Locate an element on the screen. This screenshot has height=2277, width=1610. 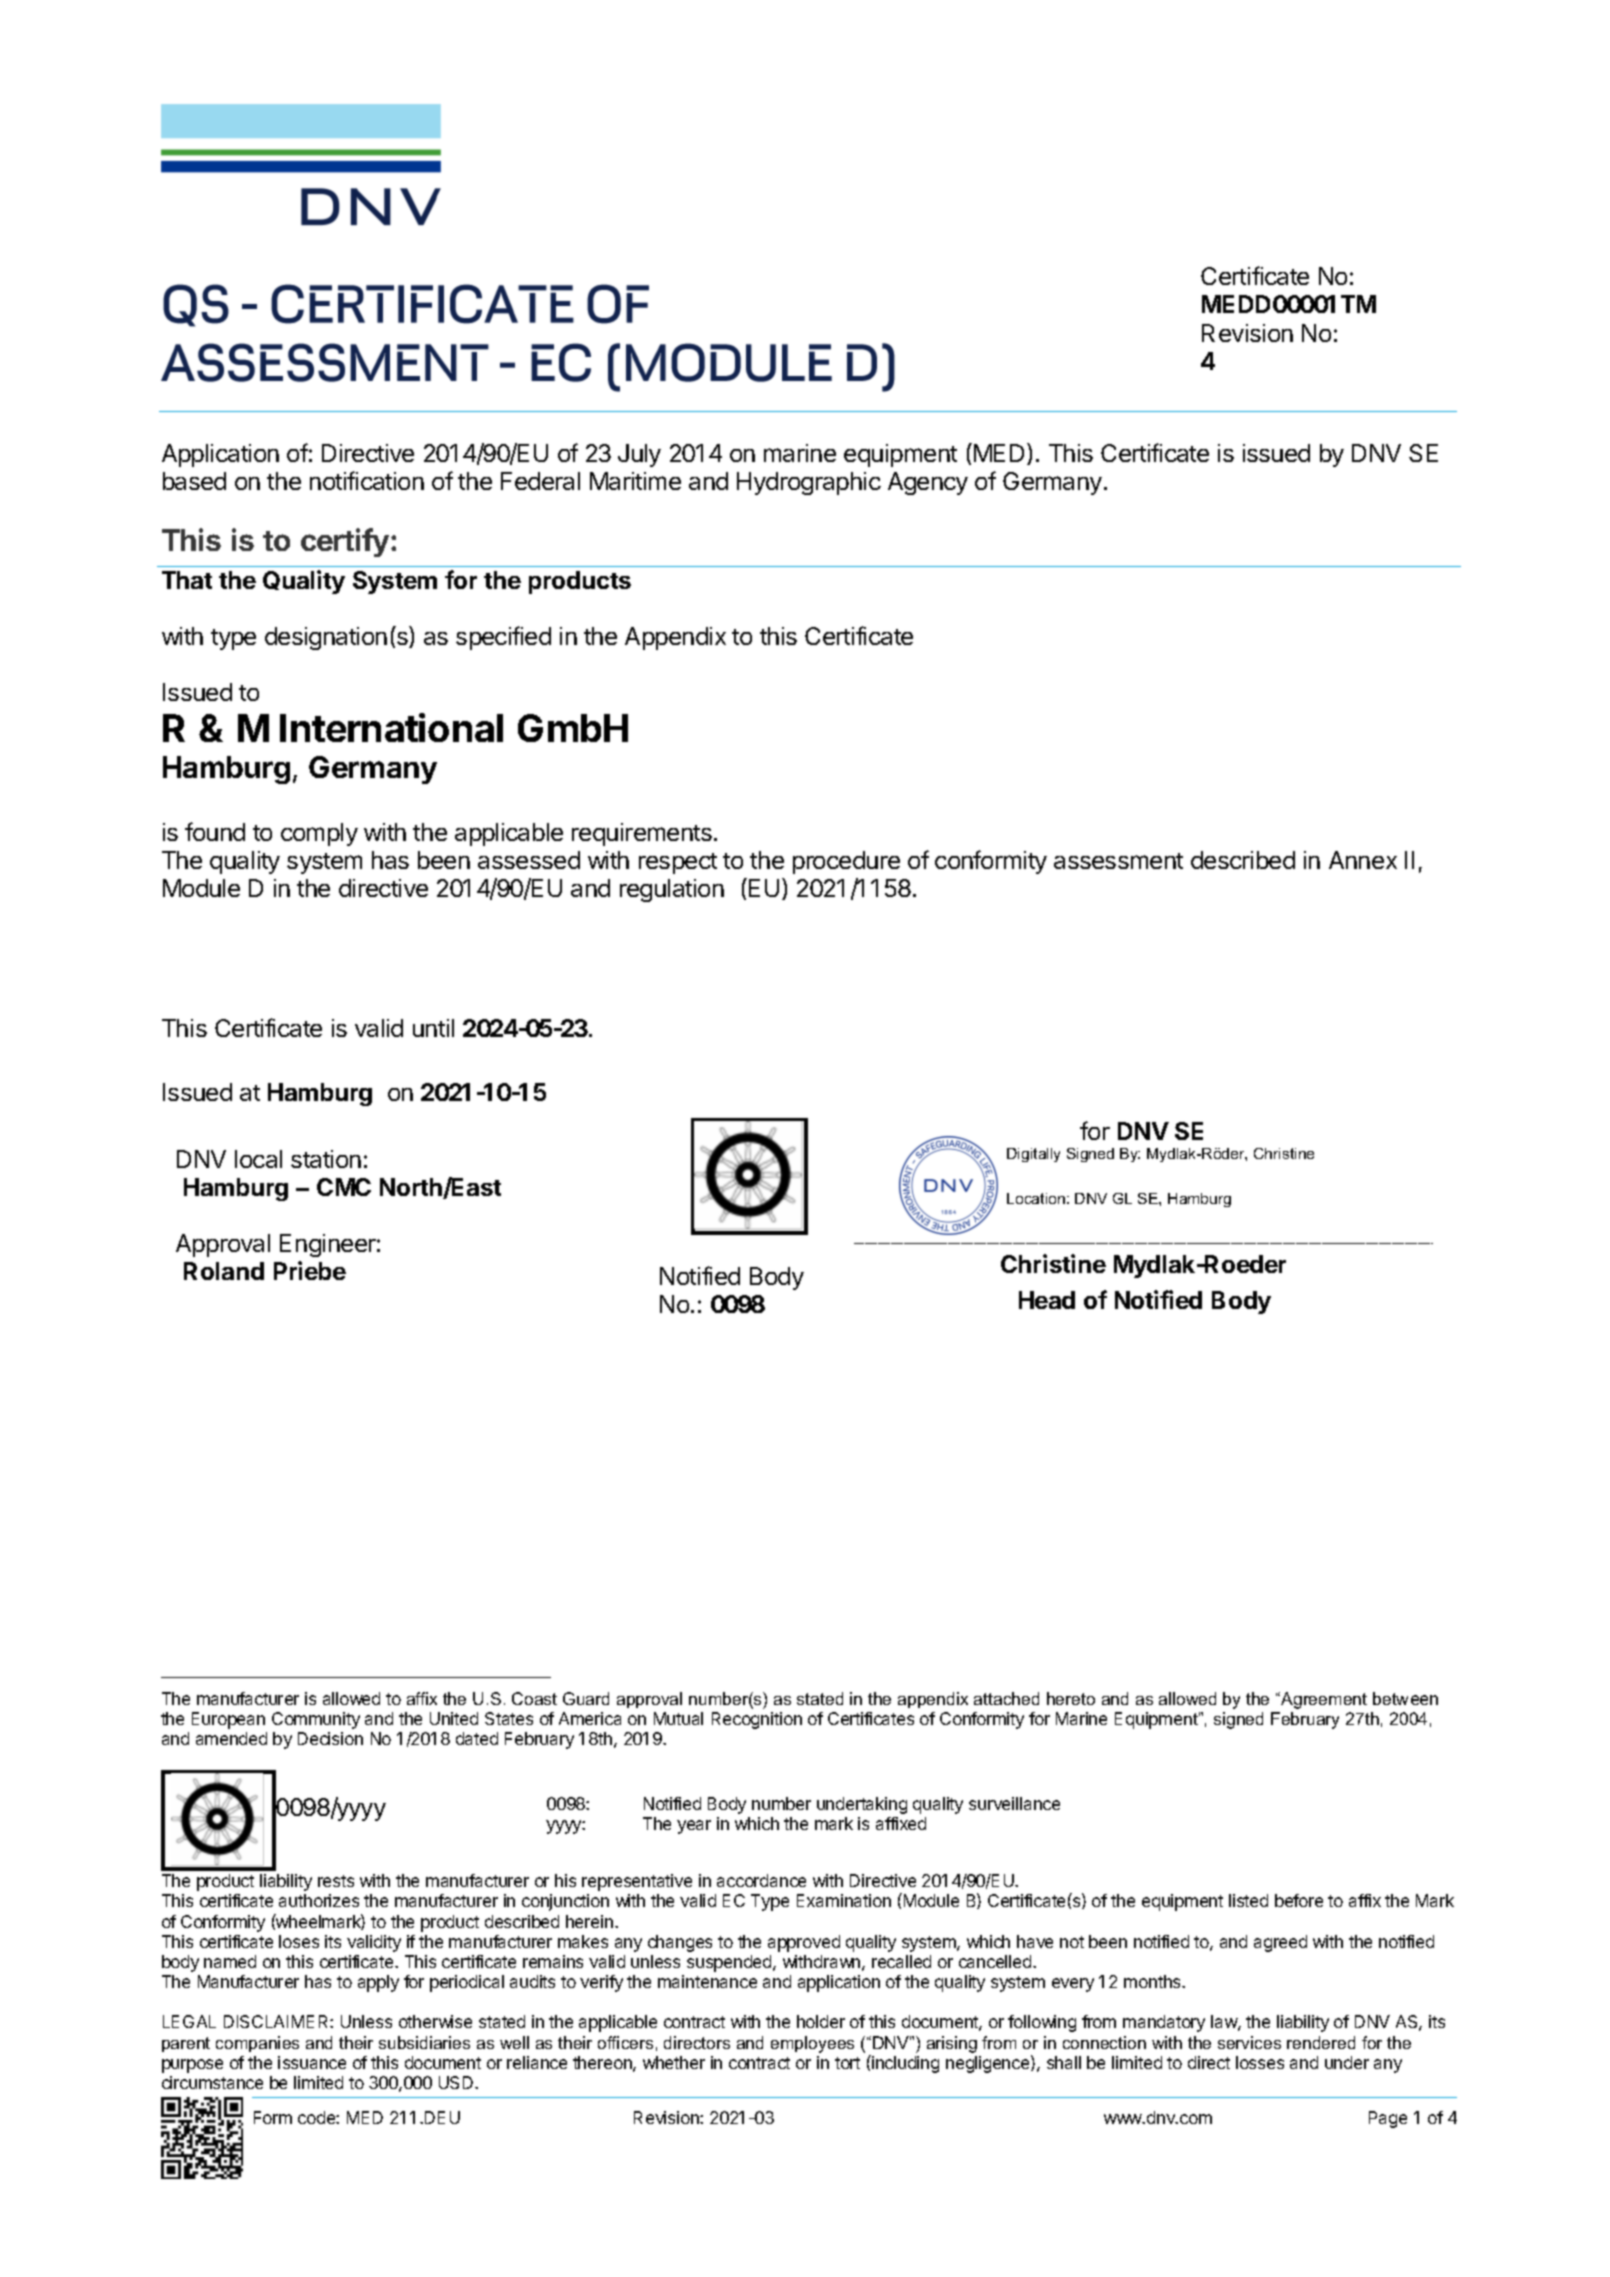
Community is located at coordinates (316, 1720).
